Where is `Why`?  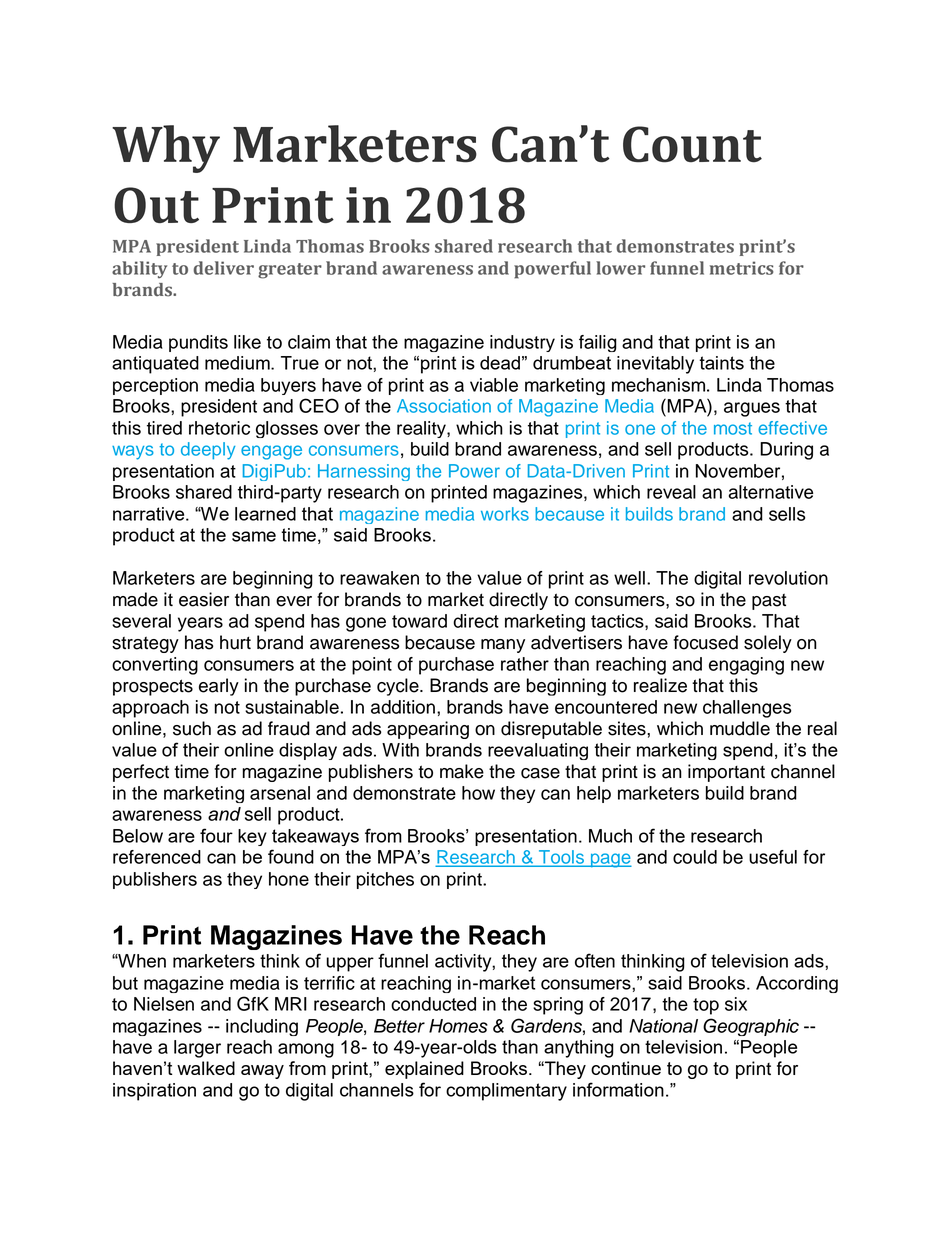
Why is located at coordinates (166, 149).
